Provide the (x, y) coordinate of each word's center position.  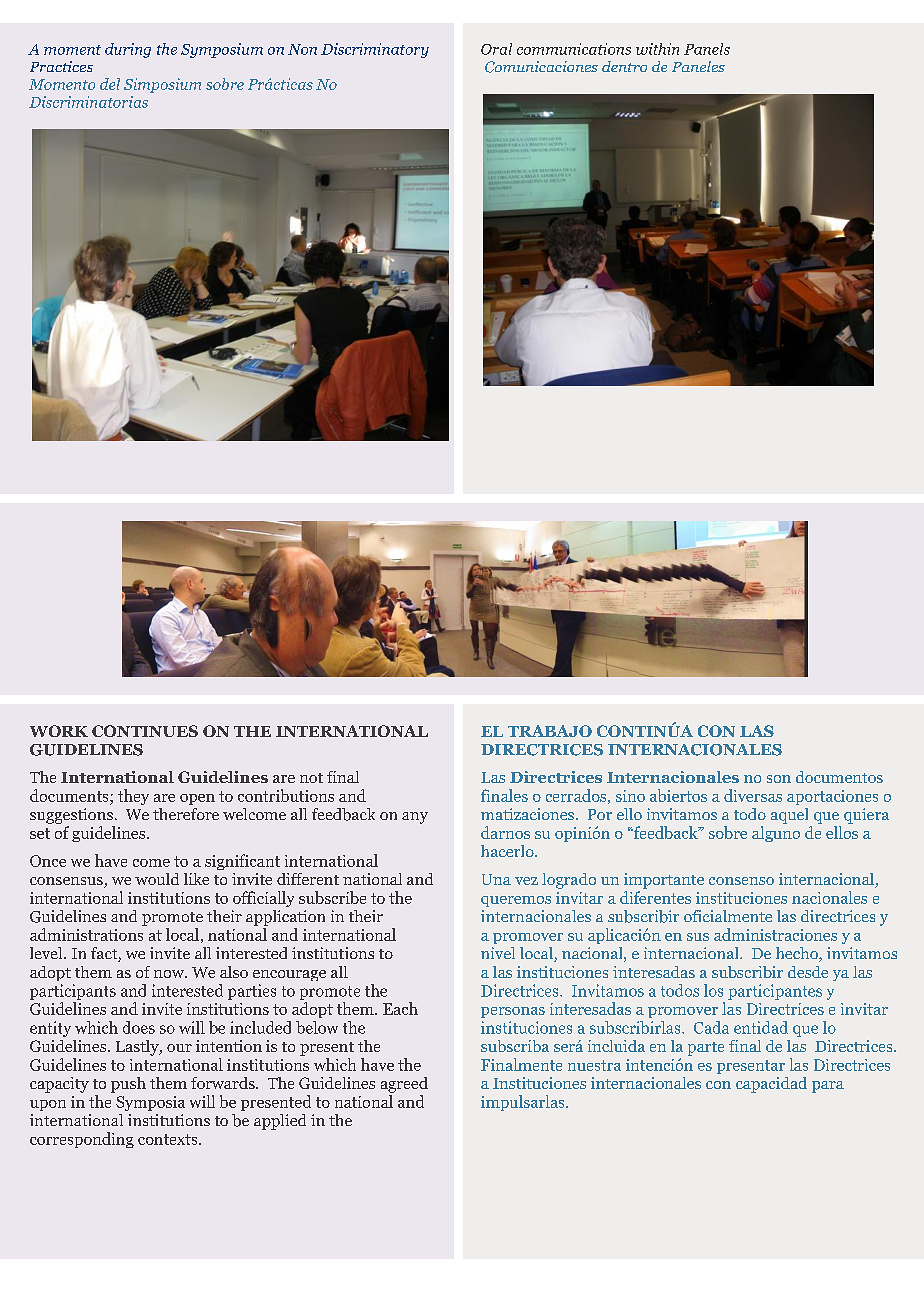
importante (664, 881)
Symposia (150, 1103)
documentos (839, 777)
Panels (707, 49)
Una (496, 879)
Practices (61, 66)
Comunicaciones (541, 67)
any (415, 818)
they (133, 797)
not (311, 778)
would (157, 879)
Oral (496, 49)
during (128, 50)
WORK (59, 731)
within (657, 49)
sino (630, 796)
